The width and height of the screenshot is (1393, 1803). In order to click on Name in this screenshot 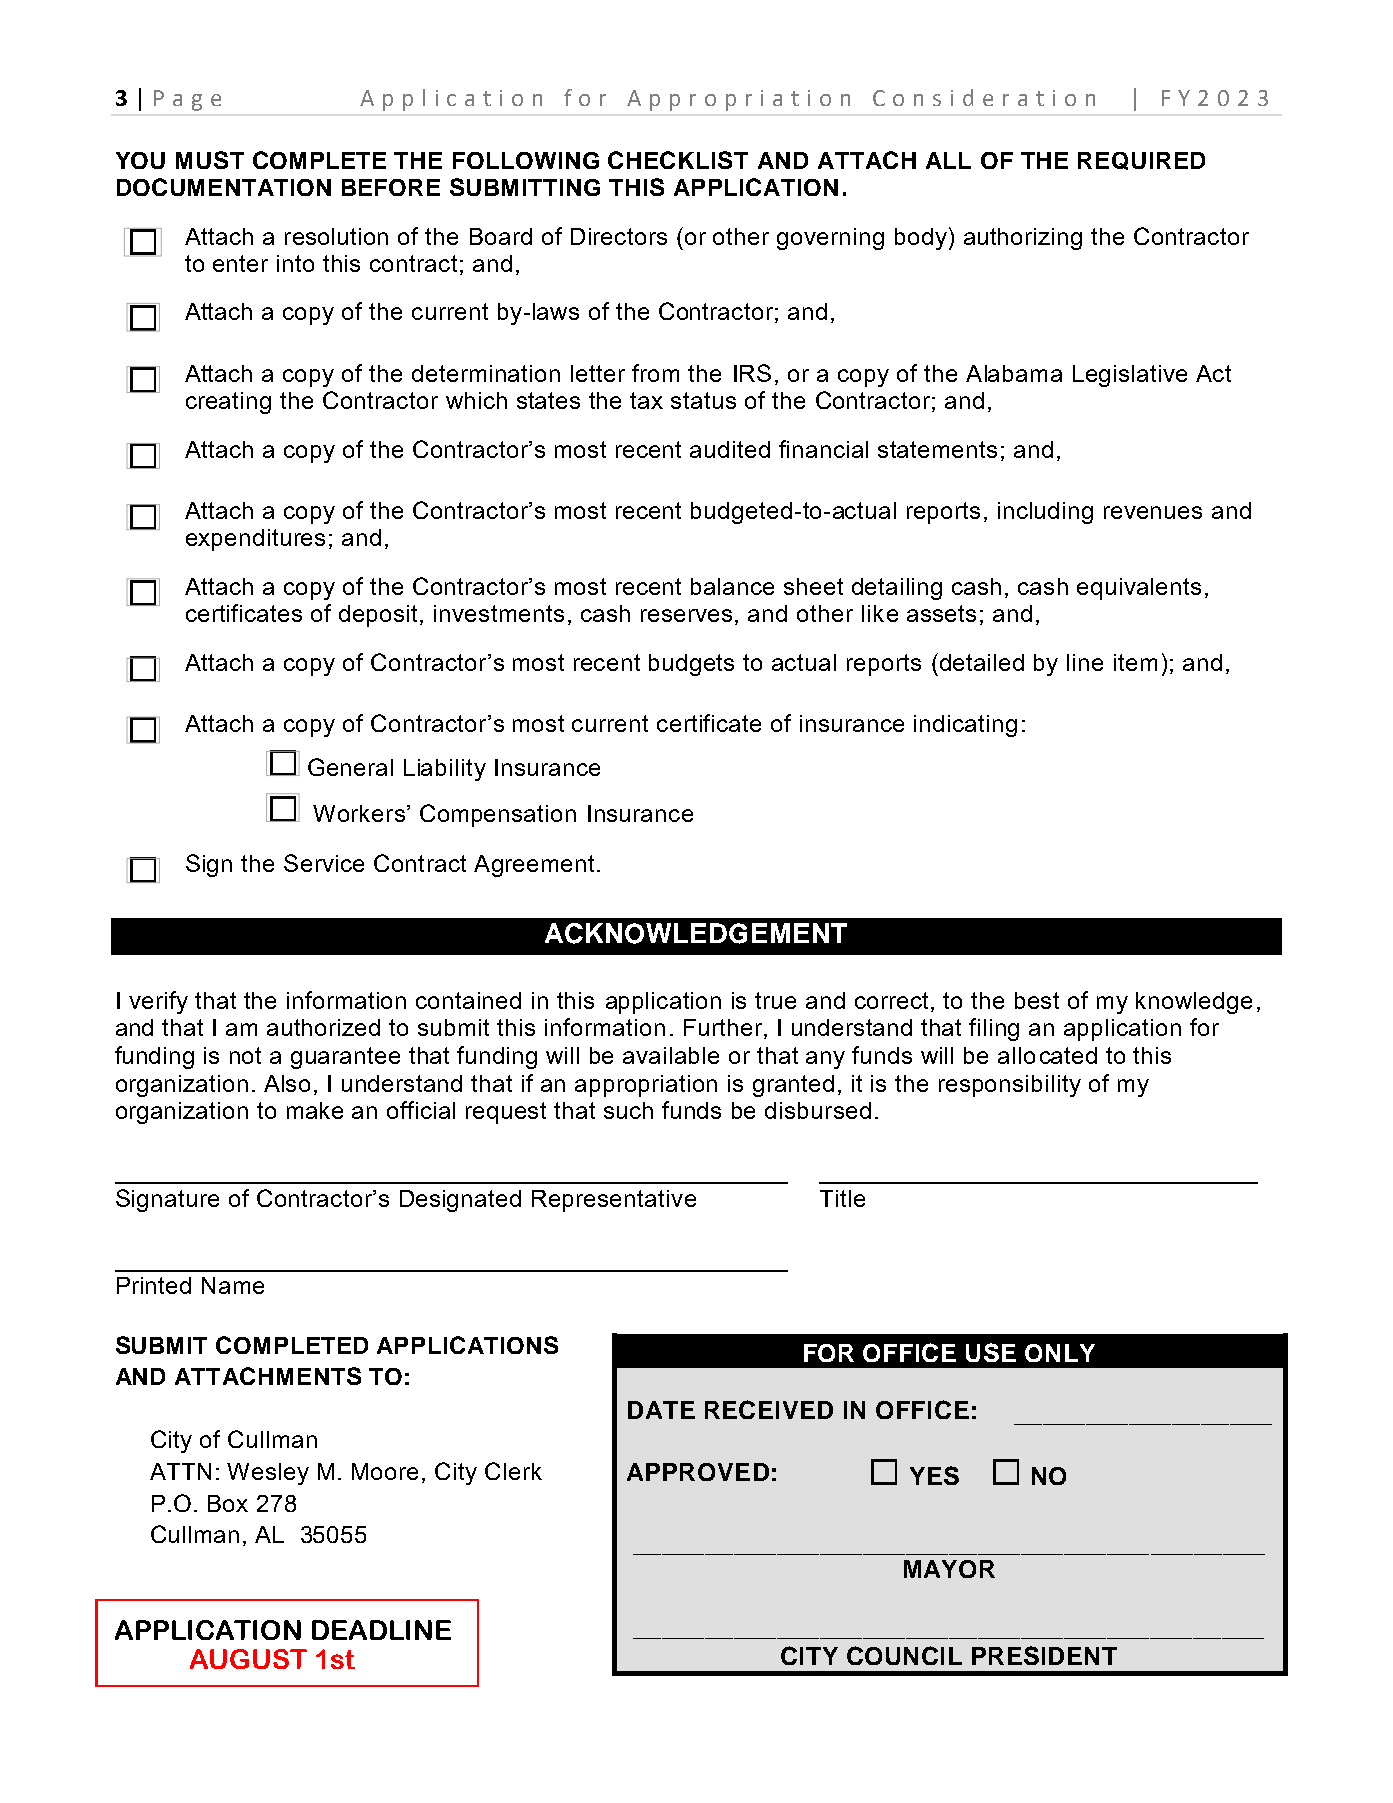, I will do `click(233, 1285)`.
